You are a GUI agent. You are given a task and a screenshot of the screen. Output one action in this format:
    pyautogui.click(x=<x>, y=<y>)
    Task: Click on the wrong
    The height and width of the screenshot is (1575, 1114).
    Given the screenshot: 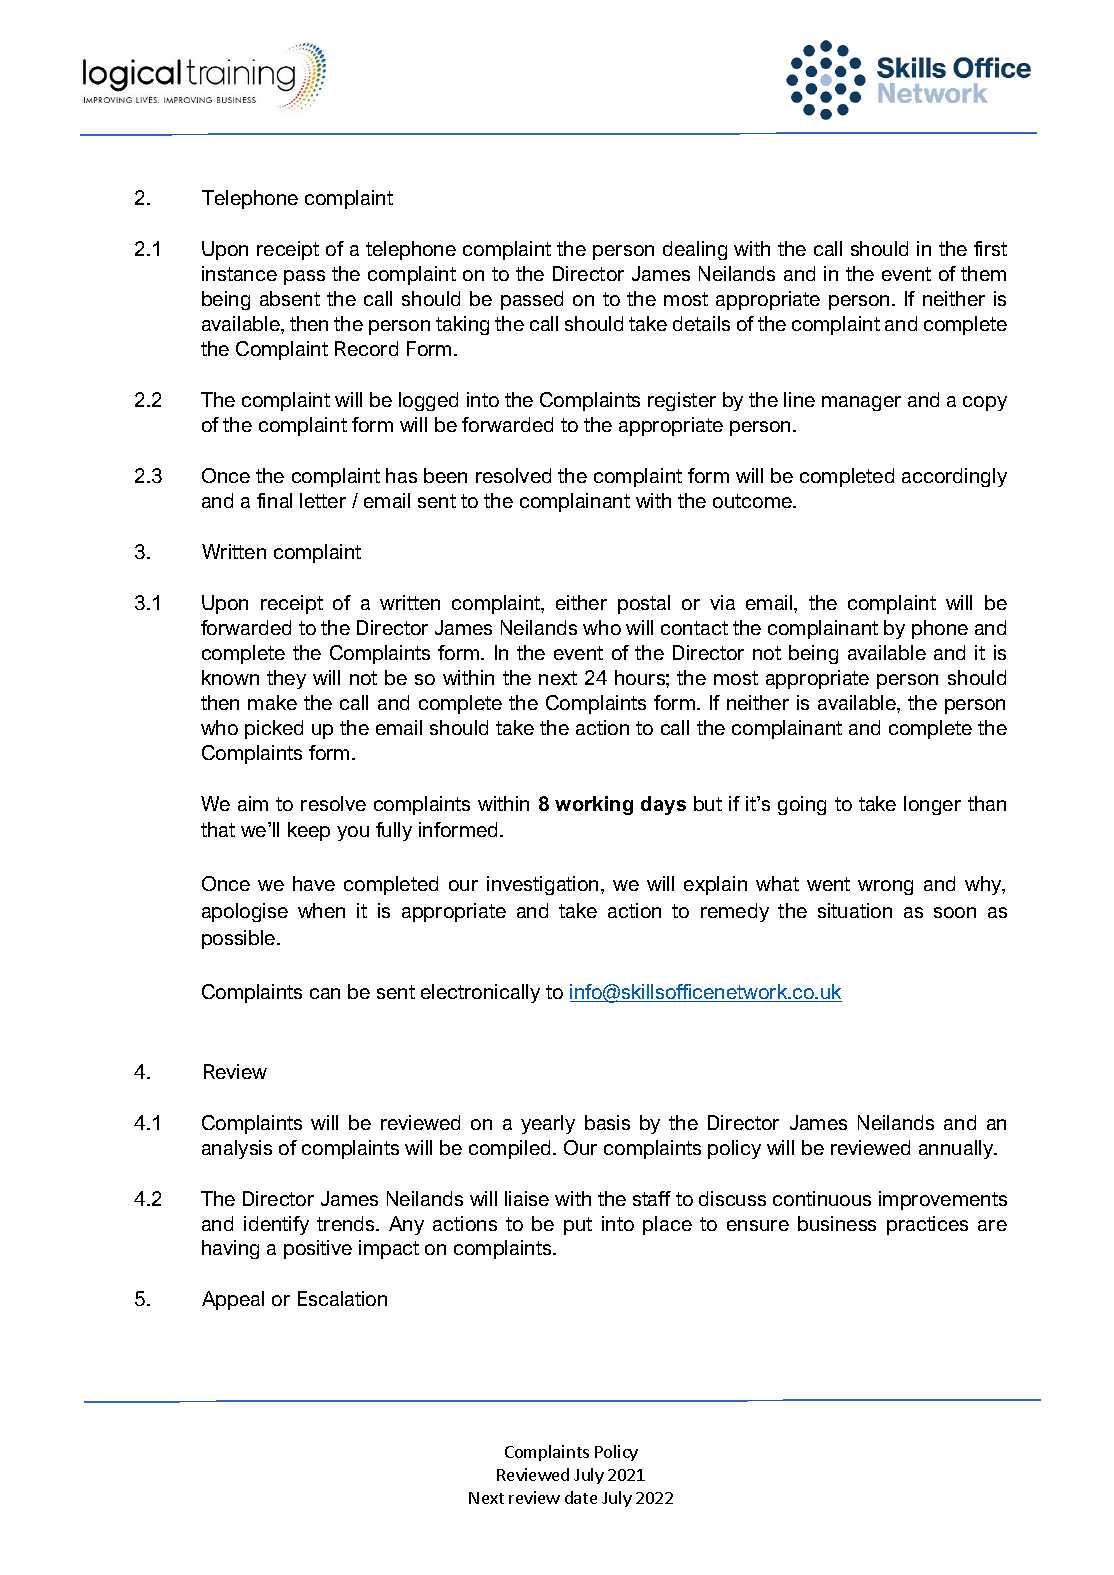 What is the action you would take?
    pyautogui.click(x=885, y=887)
